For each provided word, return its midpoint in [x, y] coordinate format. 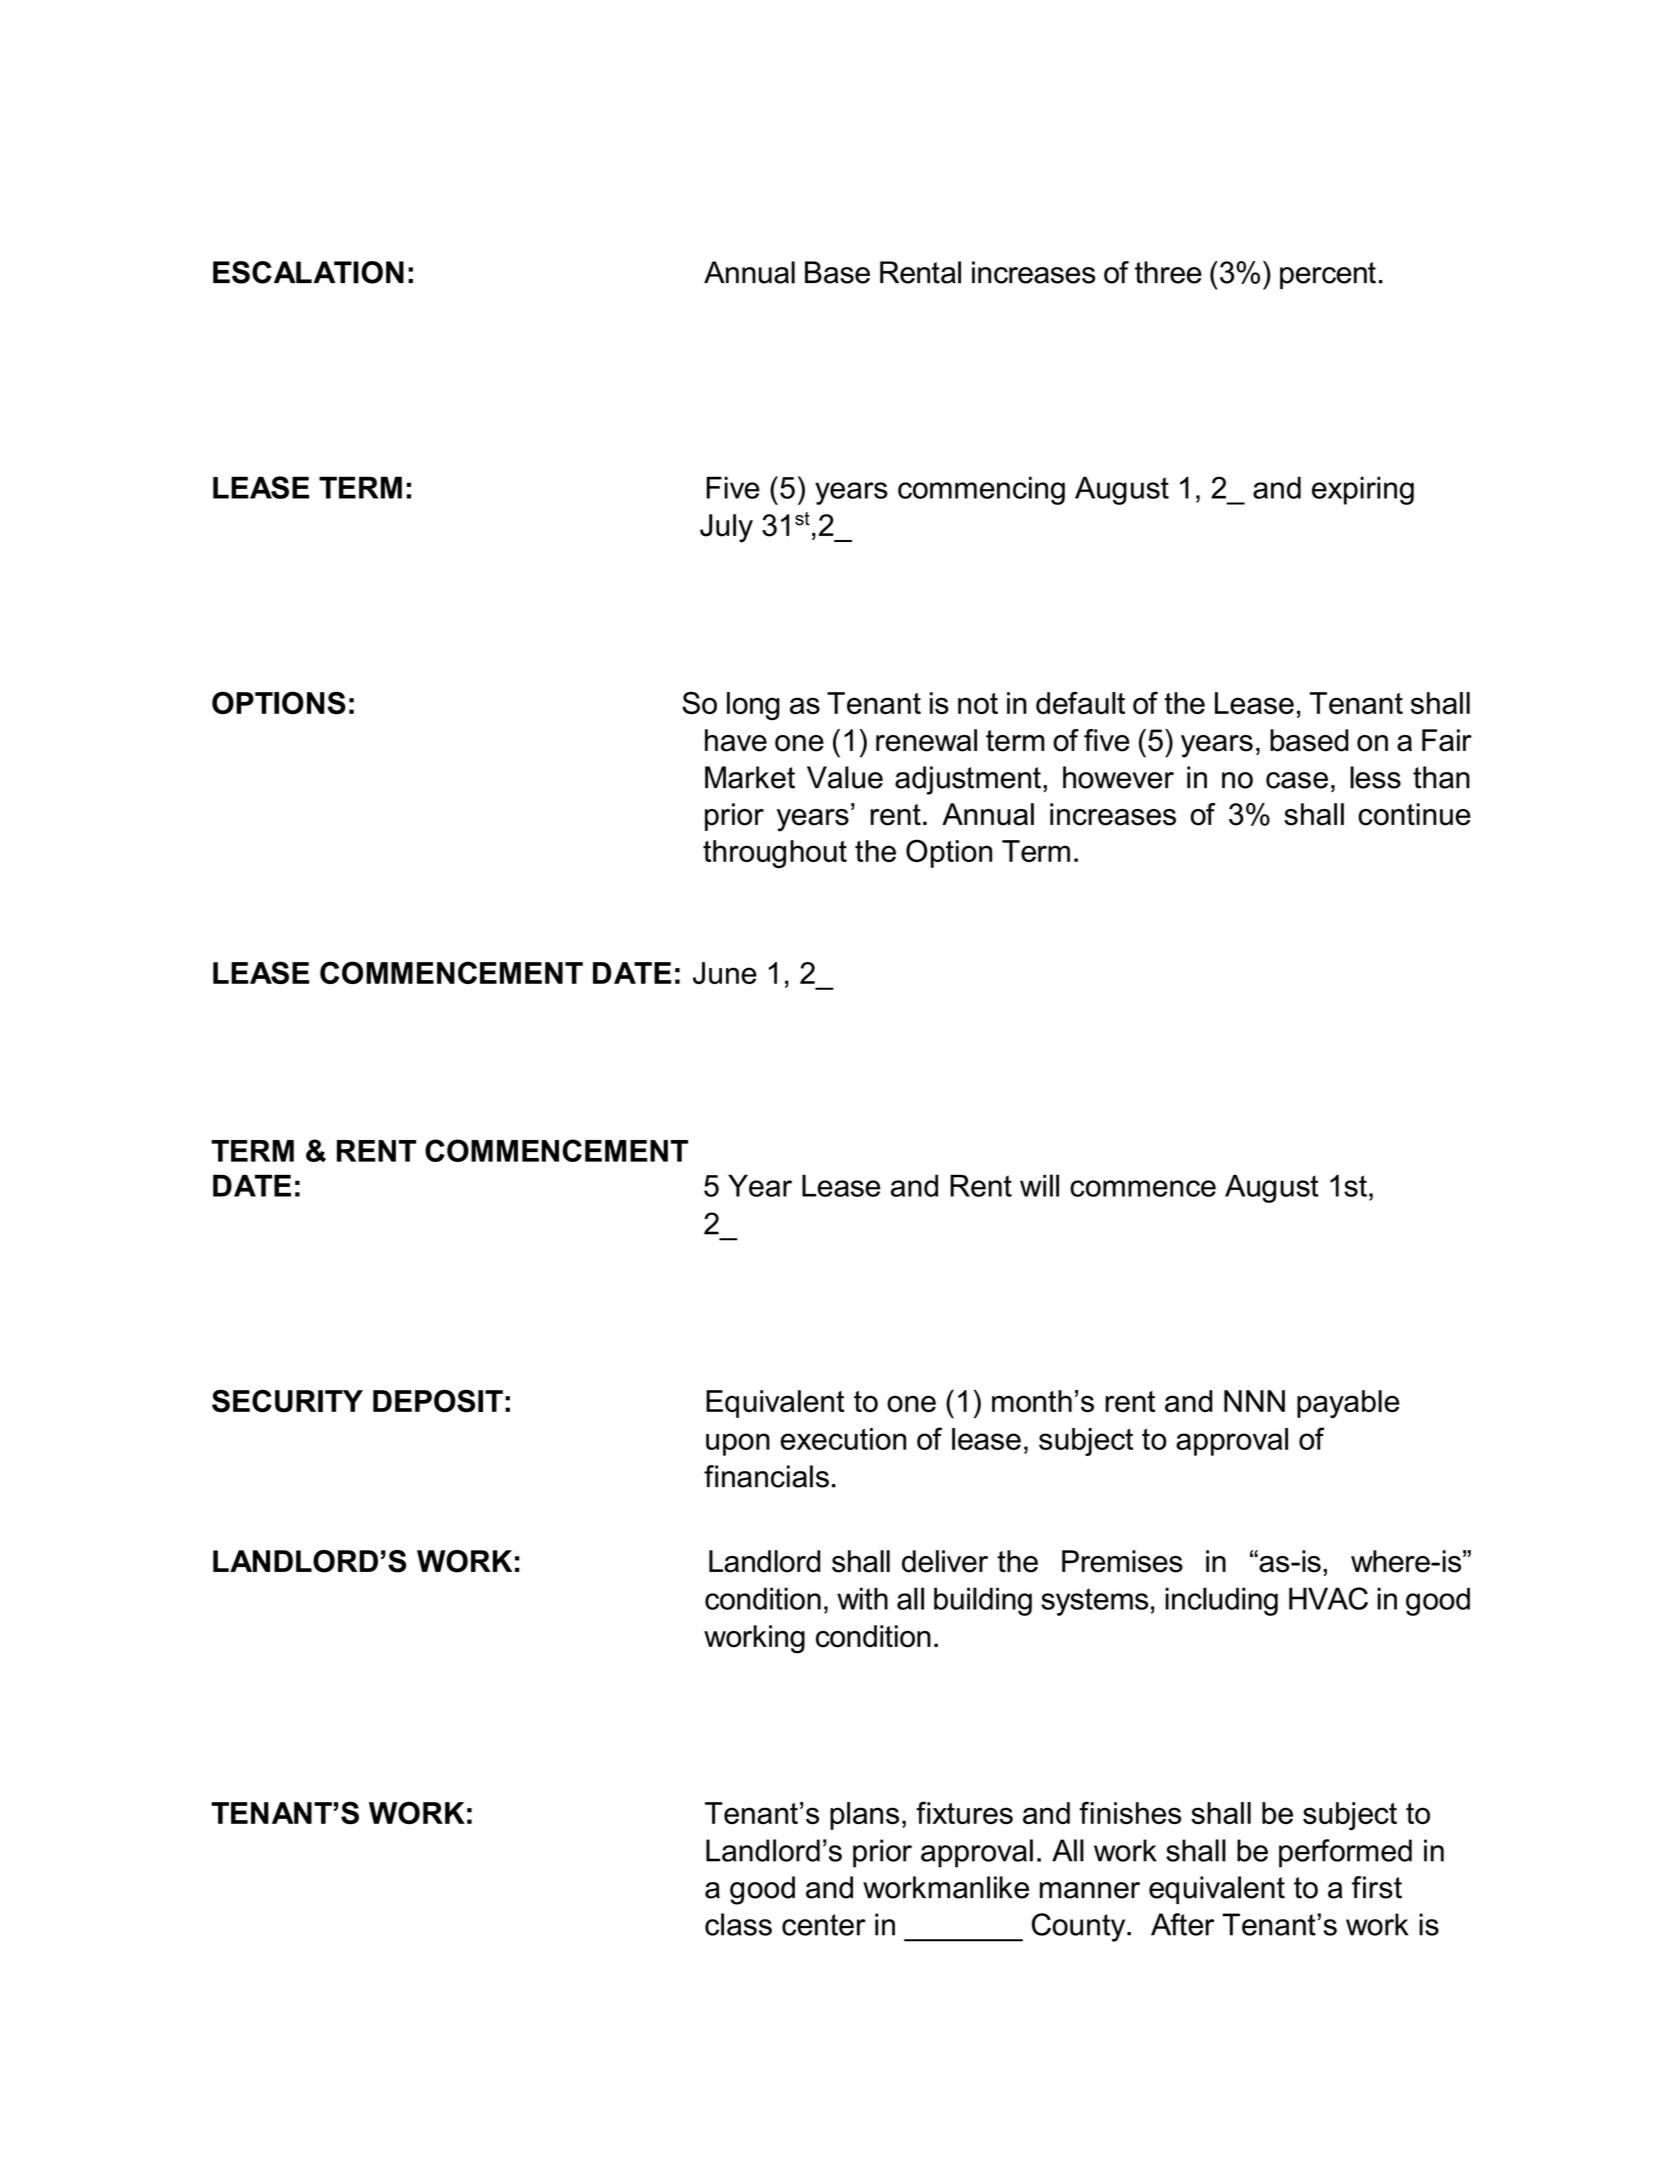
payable [1348, 1404]
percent [1328, 275]
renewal [926, 740]
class [738, 1924]
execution [843, 1439]
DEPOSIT [438, 1401]
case [1297, 780]
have [736, 740]
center [824, 1925]
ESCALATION [308, 272]
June [725, 973]
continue [1414, 814]
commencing [981, 490]
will [1039, 1185]
